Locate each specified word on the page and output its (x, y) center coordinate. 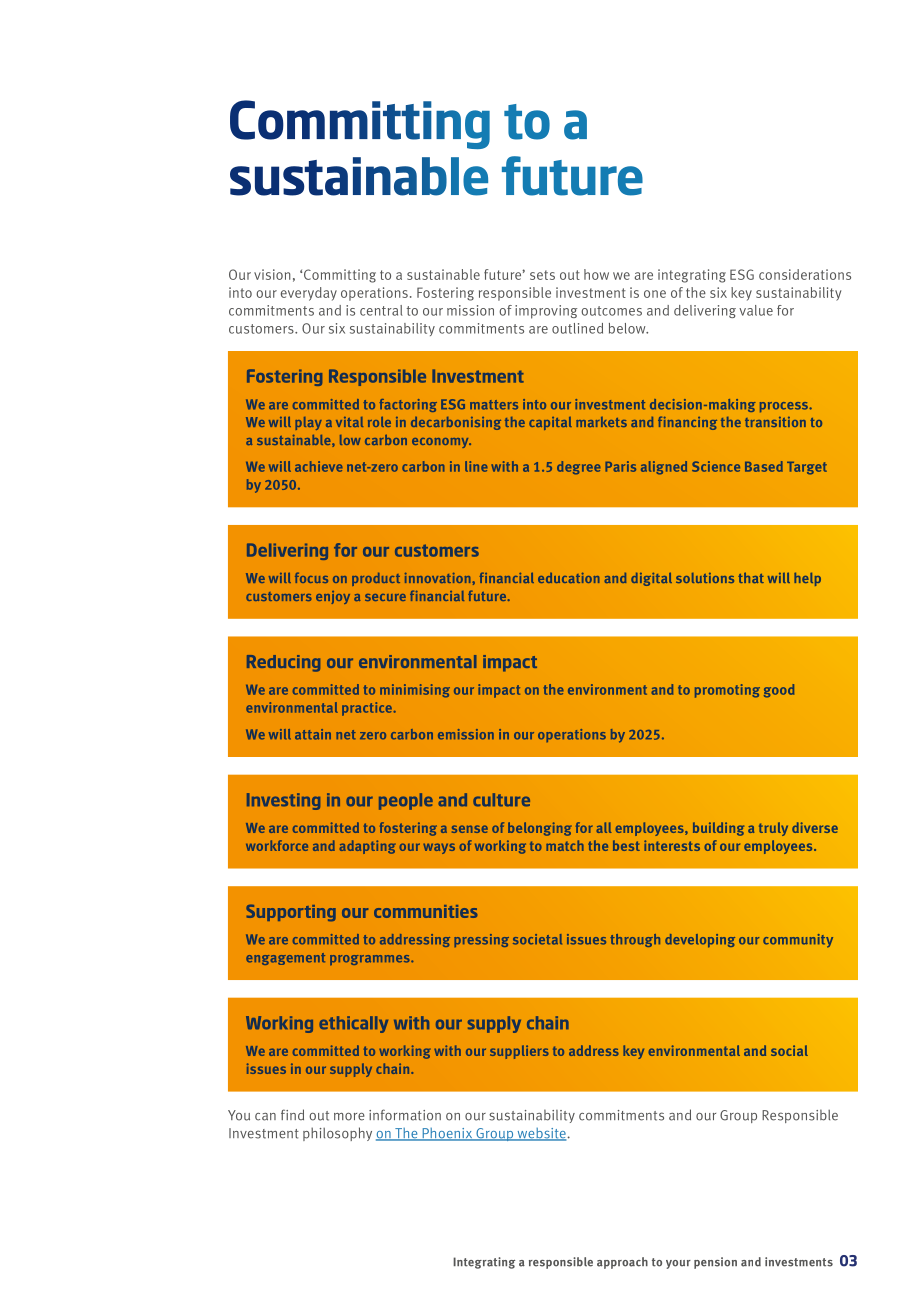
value (756, 310)
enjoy (333, 597)
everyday (309, 294)
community (798, 941)
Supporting (291, 912)
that (751, 577)
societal (537, 939)
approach (622, 1263)
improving (546, 312)
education (568, 578)
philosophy (337, 1134)
